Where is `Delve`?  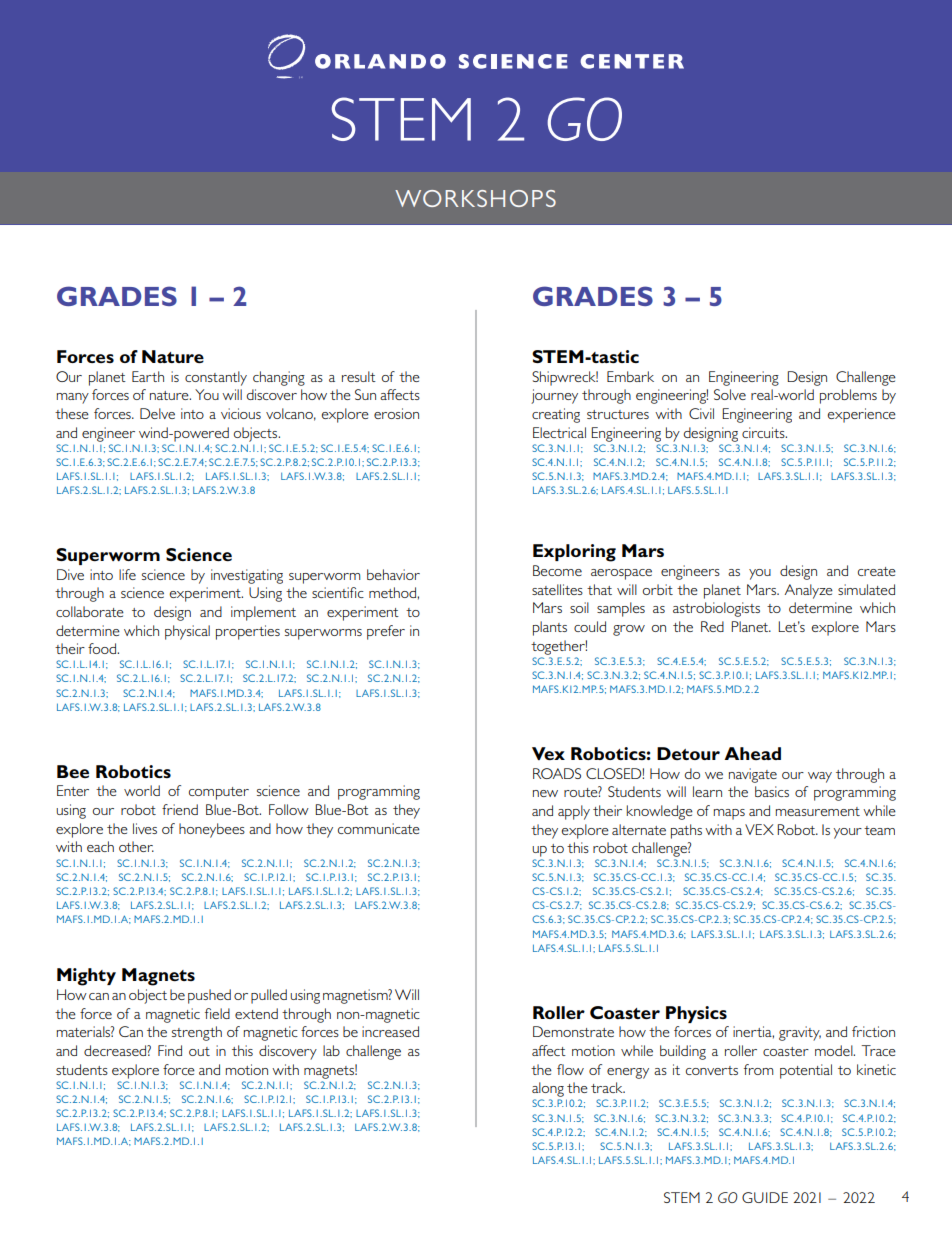 Delve is located at coordinates (157, 413).
